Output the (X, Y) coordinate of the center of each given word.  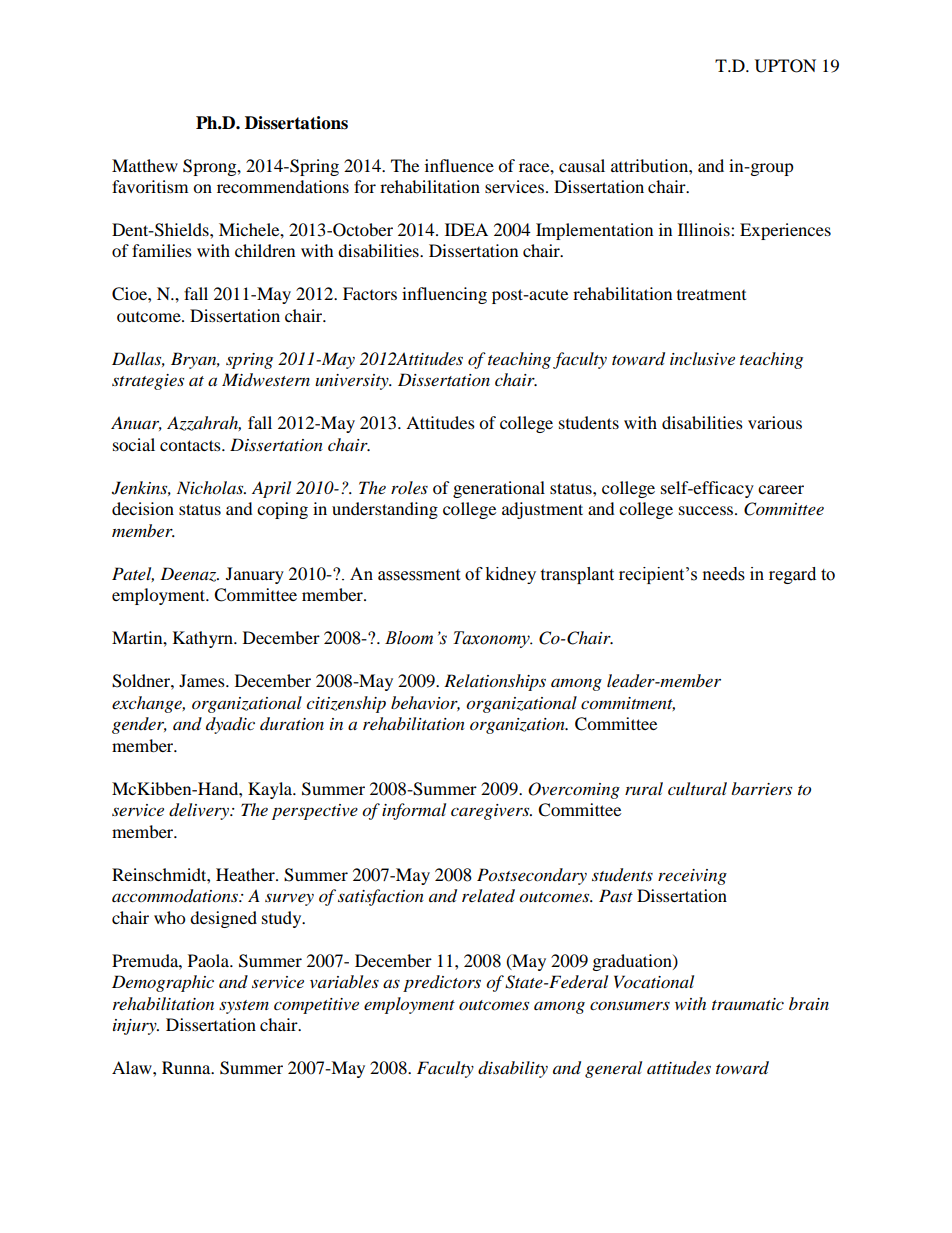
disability (513, 1069)
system (244, 1007)
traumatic (748, 1004)
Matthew (145, 165)
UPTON (785, 66)
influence (459, 165)
